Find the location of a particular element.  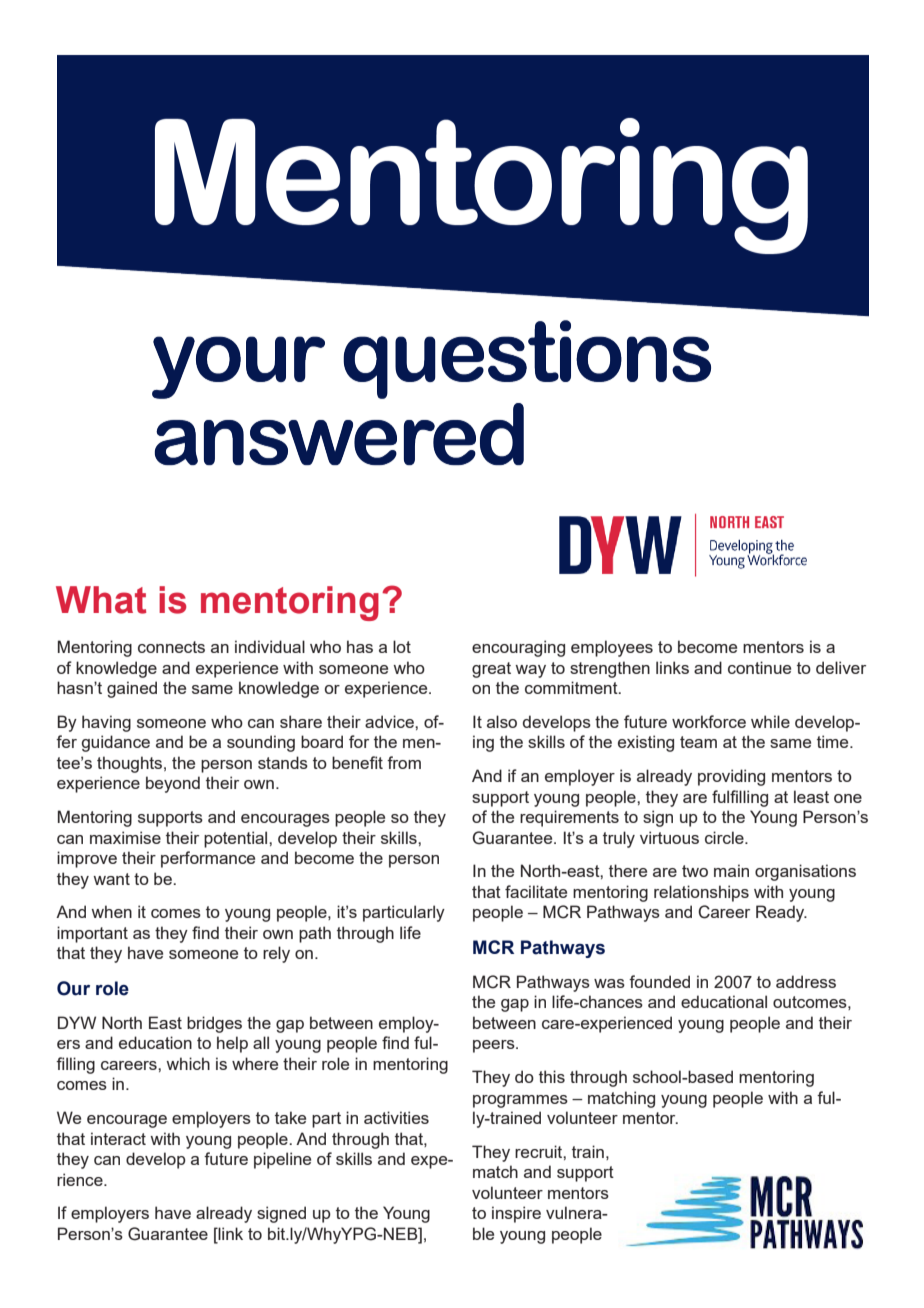

beyond is located at coordinates (173, 784).
